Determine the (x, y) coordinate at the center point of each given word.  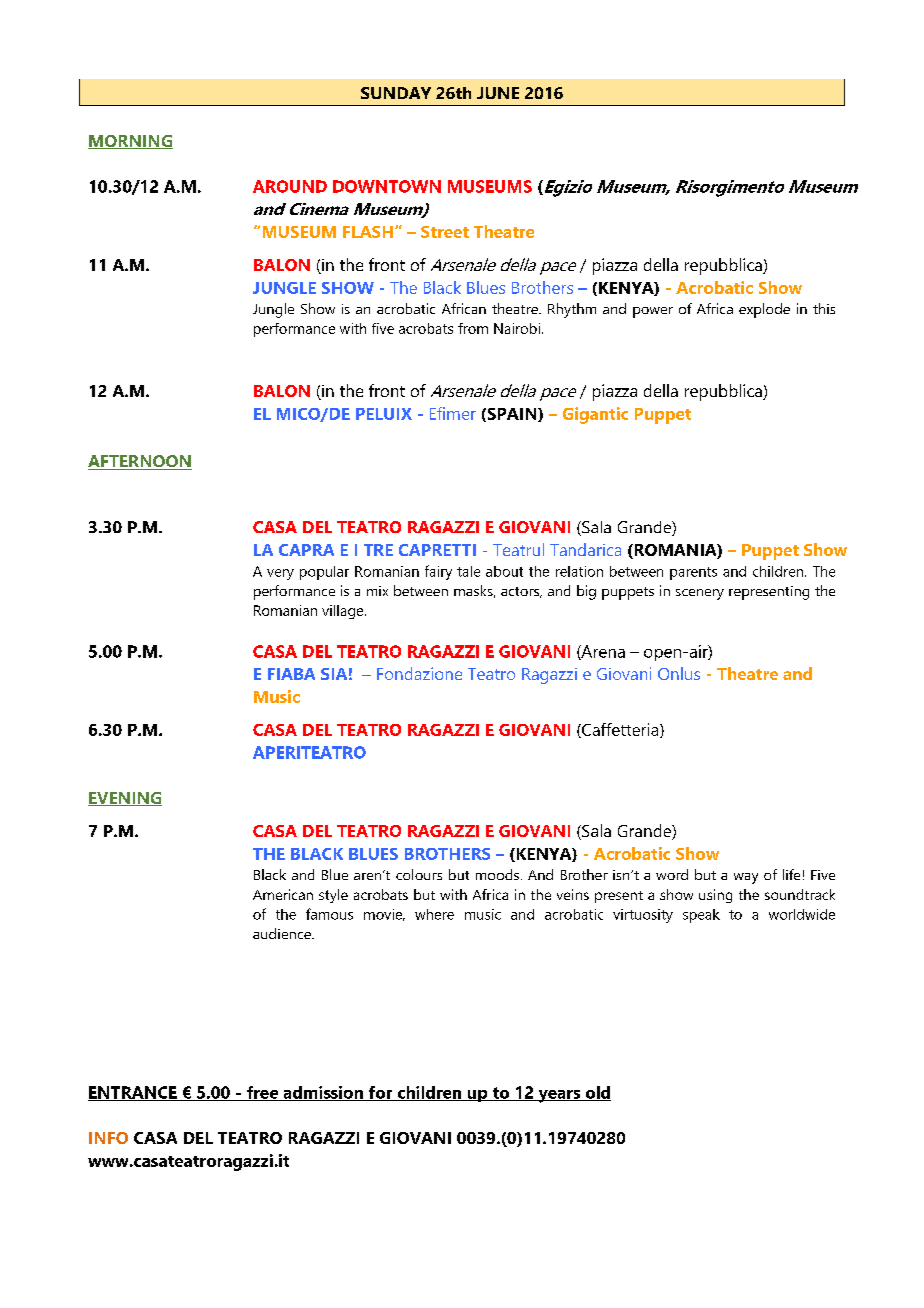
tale (468, 571)
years (559, 1096)
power (653, 312)
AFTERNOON (140, 462)
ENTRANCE (133, 1093)
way (746, 878)
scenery (700, 594)
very (280, 574)
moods (497, 874)
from (473, 328)
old (597, 1093)
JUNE (498, 93)
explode (764, 310)
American (283, 894)
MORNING (130, 142)
